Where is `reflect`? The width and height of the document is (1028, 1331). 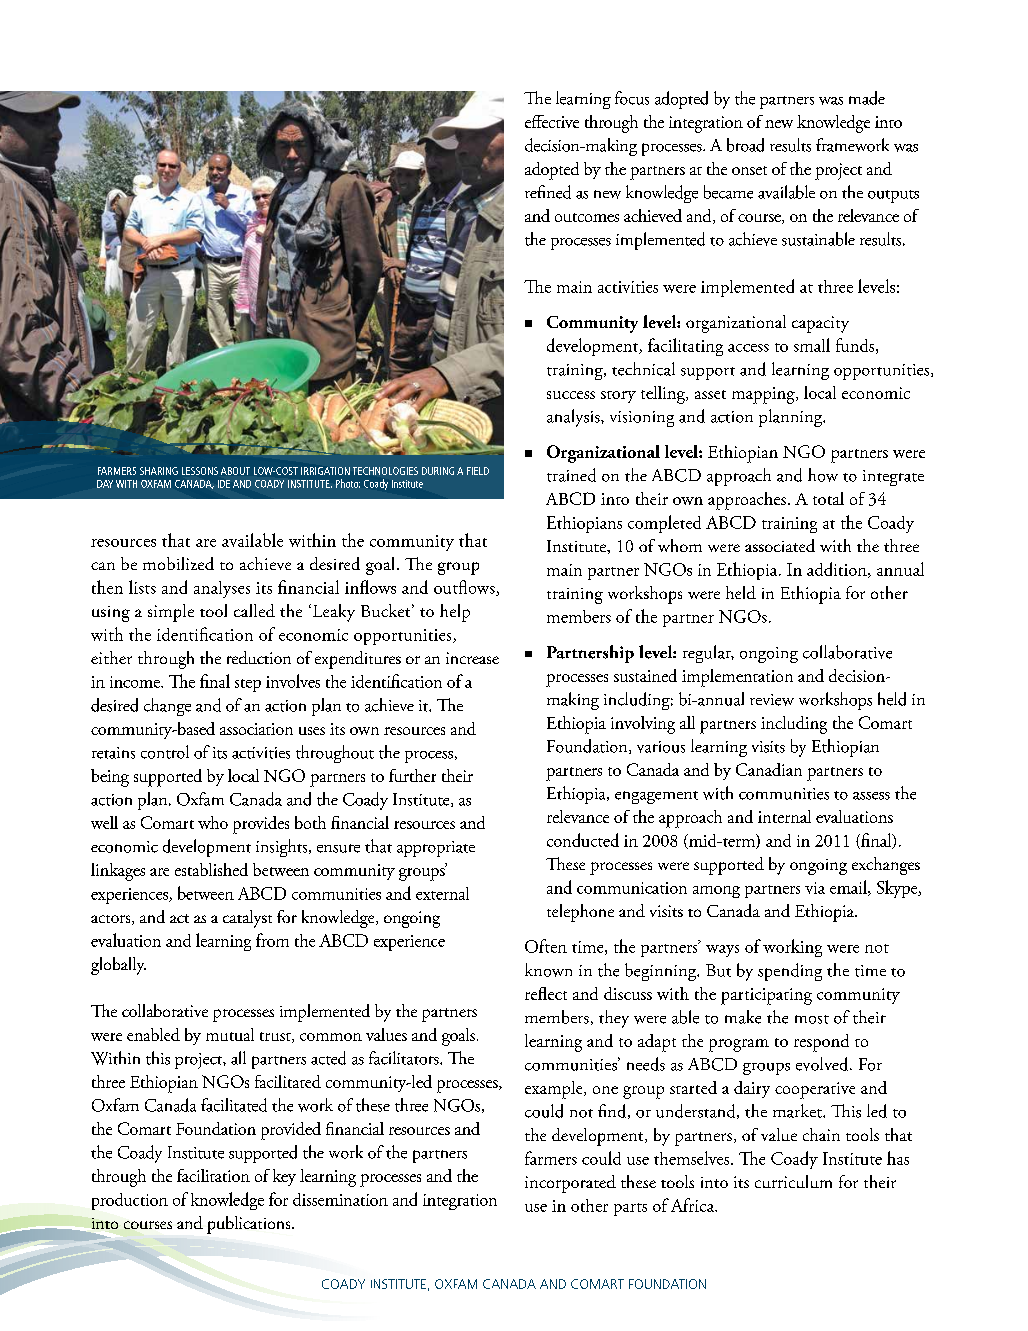 reflect is located at coordinates (546, 993).
